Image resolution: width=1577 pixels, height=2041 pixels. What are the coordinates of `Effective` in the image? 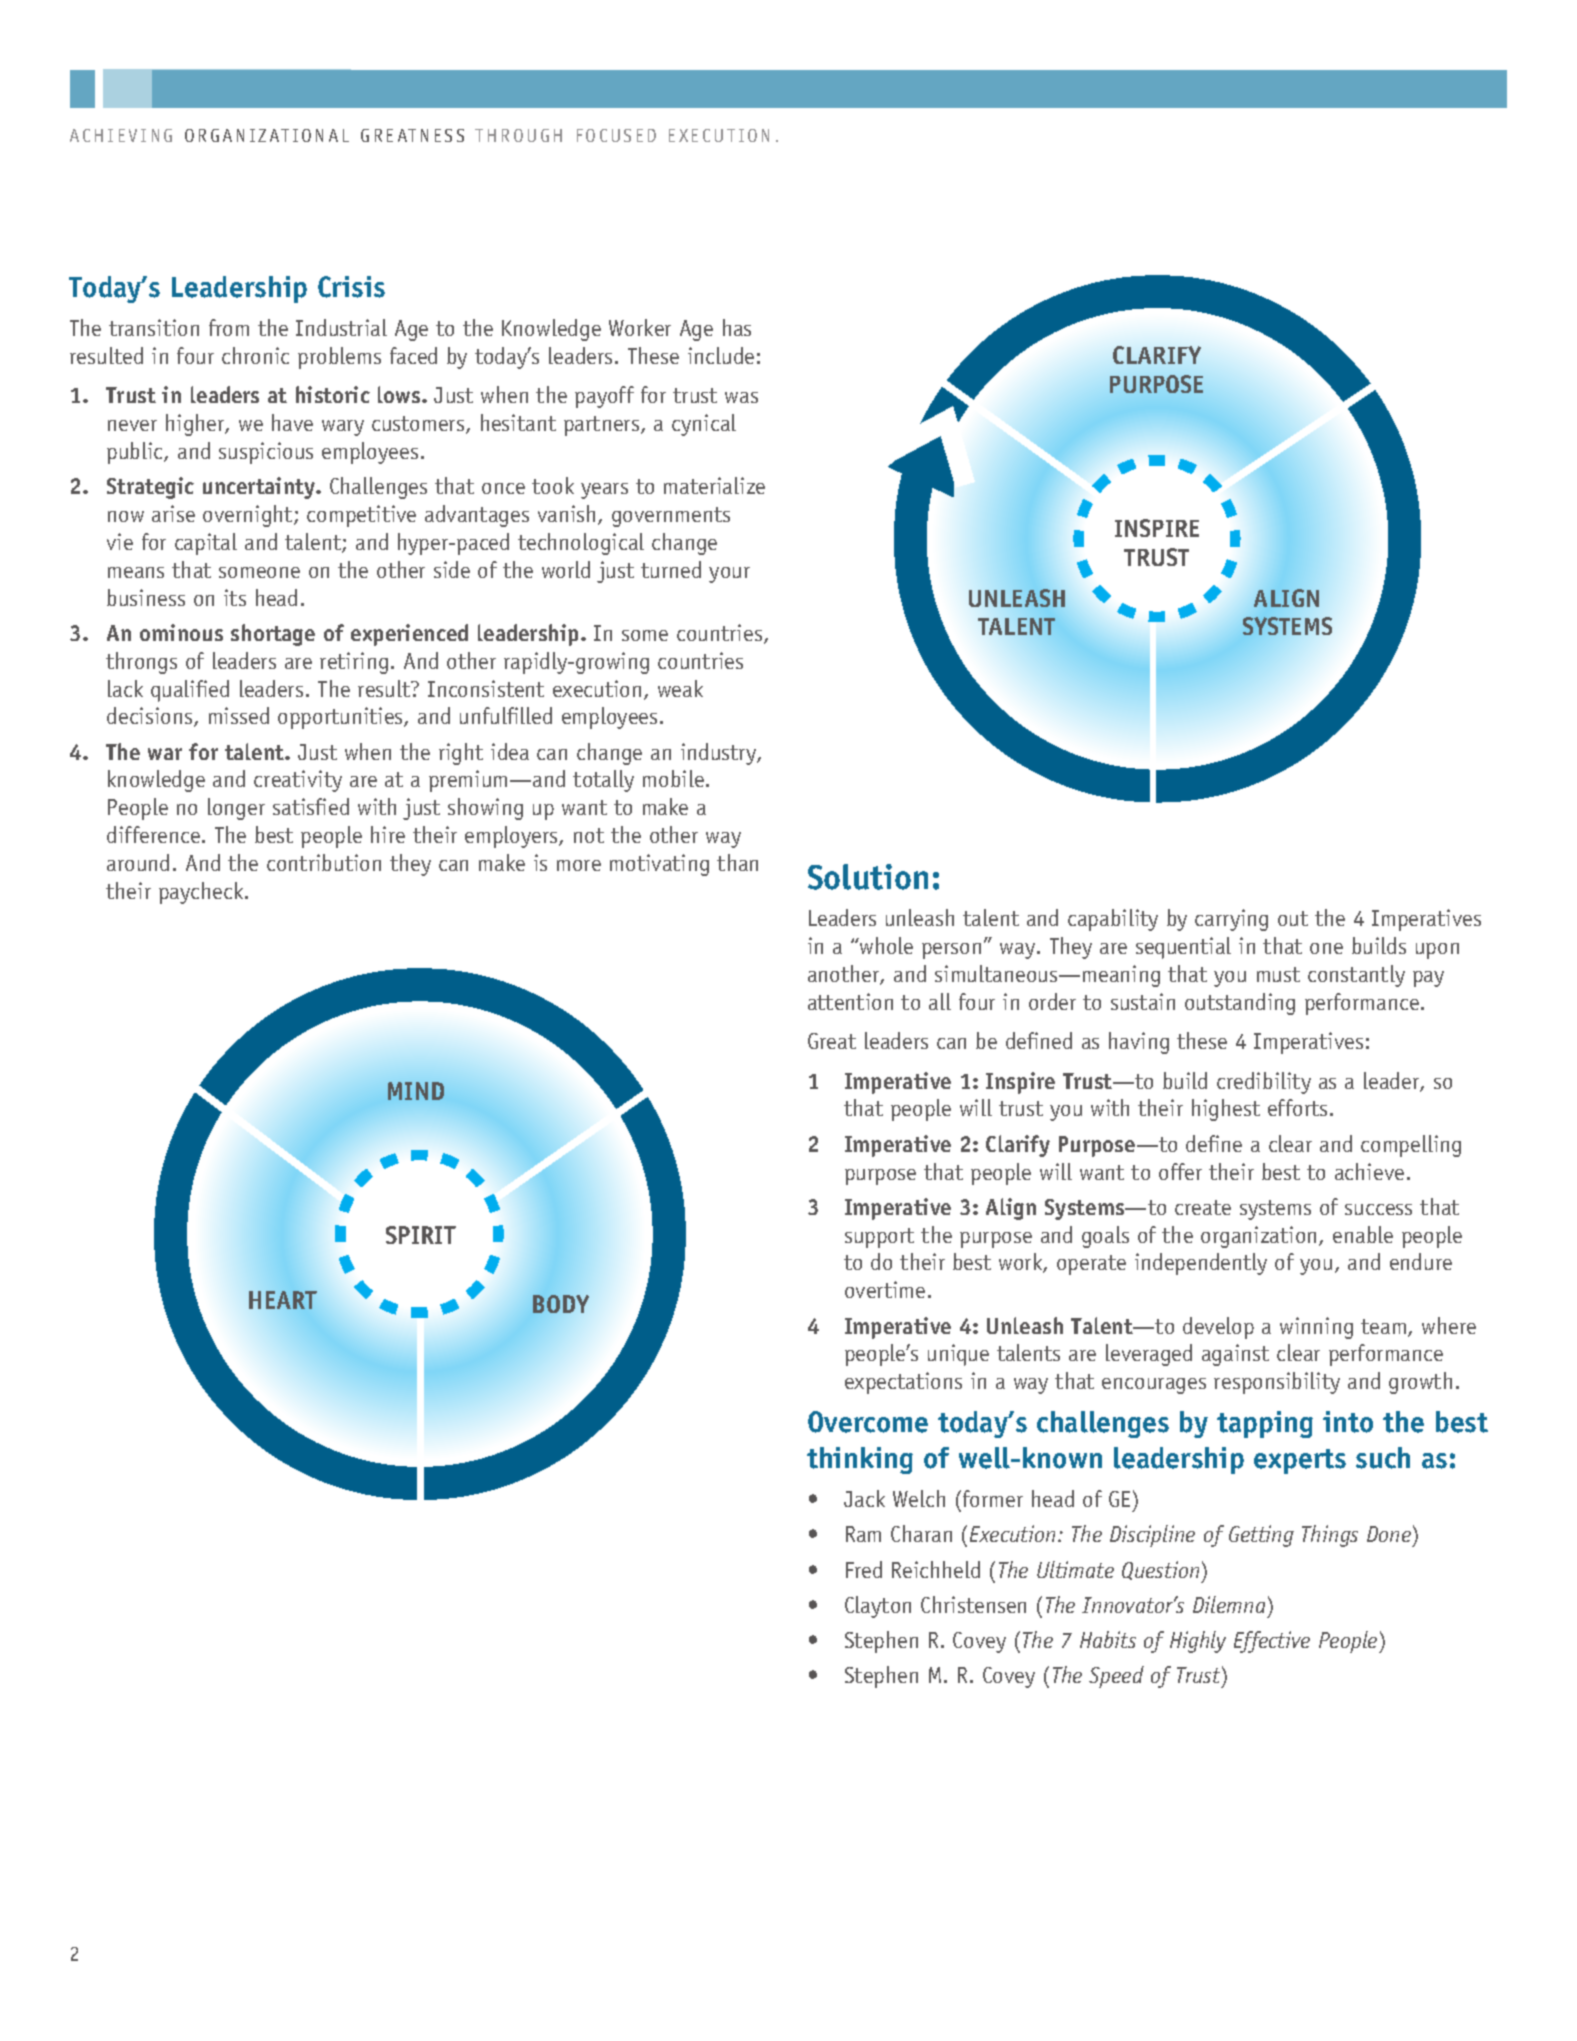 It's located at (1272, 1642).
